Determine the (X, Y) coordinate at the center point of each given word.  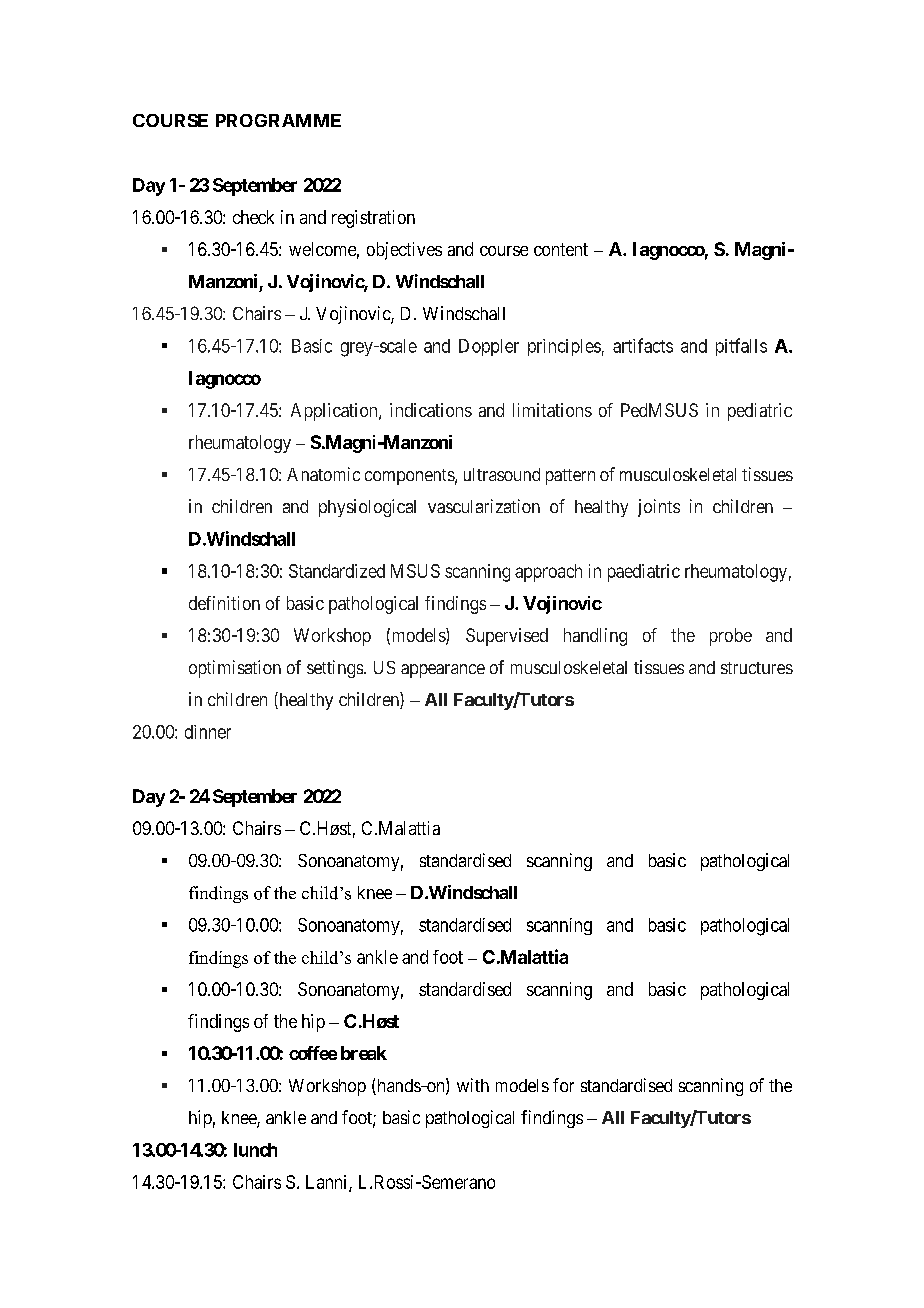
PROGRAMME (278, 120)
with (473, 1085)
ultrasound (502, 474)
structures (757, 668)
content (561, 249)
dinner (208, 732)
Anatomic (323, 474)
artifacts (643, 345)
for (563, 1085)
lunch (255, 1150)
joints (659, 508)
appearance (443, 671)
